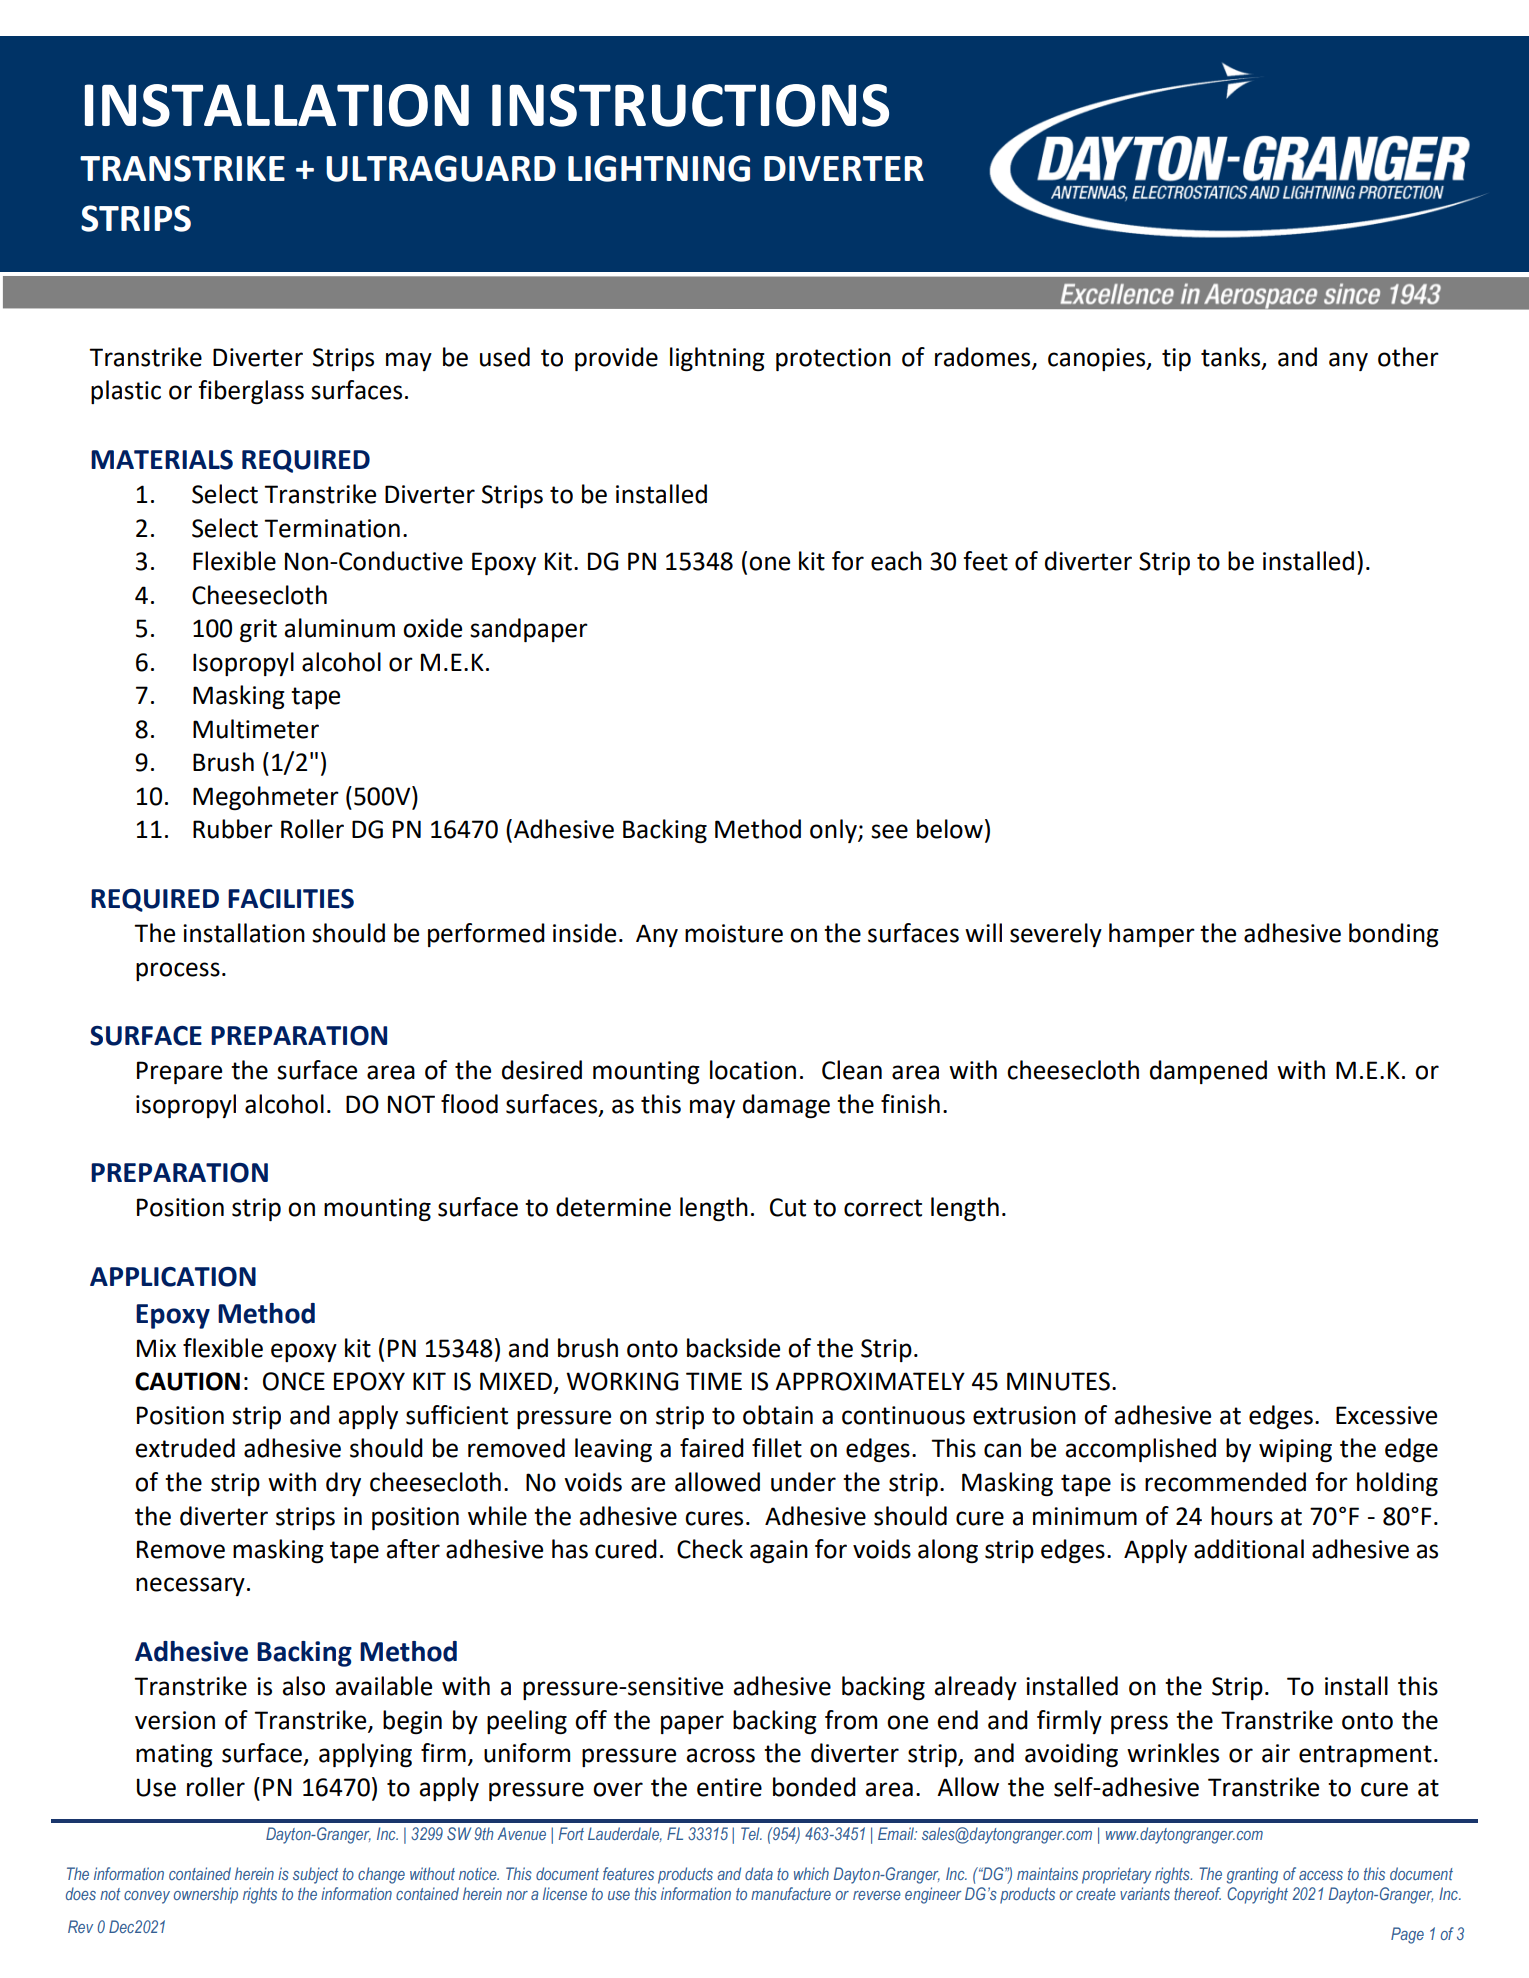  I want to click on process, so click(178, 971).
